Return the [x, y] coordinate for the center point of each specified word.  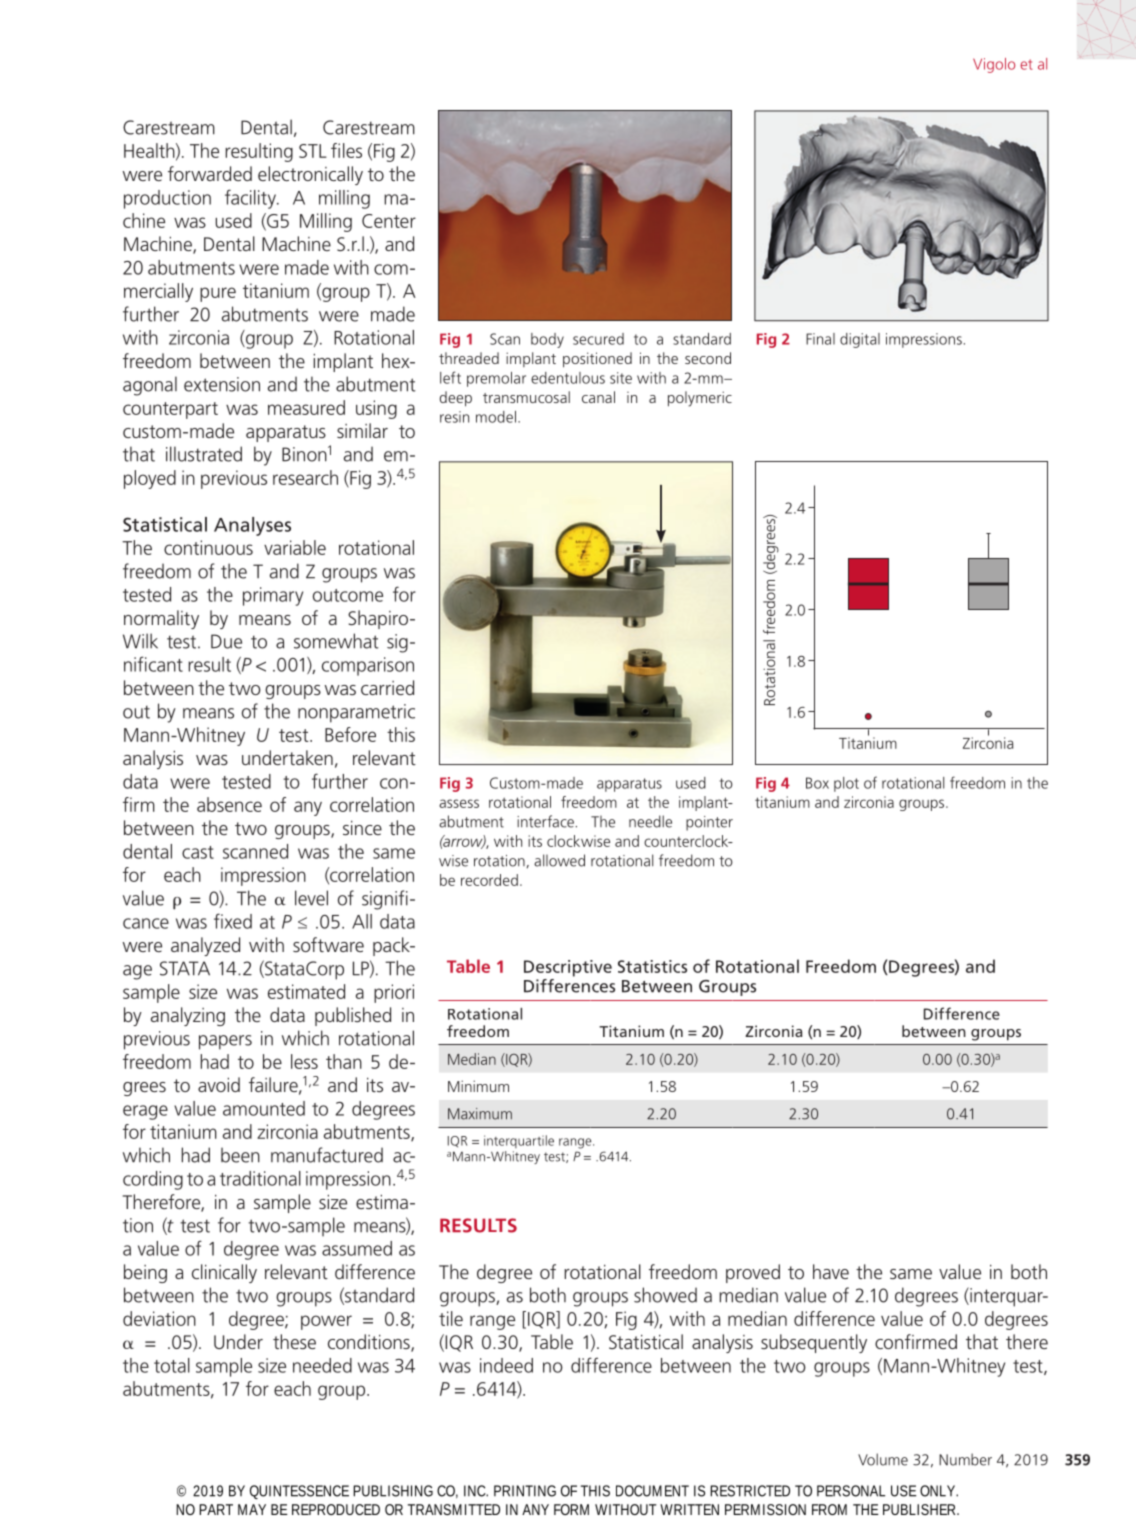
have [831, 1271]
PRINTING [525, 1491]
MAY [252, 1509]
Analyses [252, 526]
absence [229, 804]
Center [389, 221]
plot [846, 784]
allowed [559, 860]
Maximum [480, 1114]
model [496, 417]
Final [820, 339]
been [240, 1155]
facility [251, 199]
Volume [883, 1459]
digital [860, 340]
